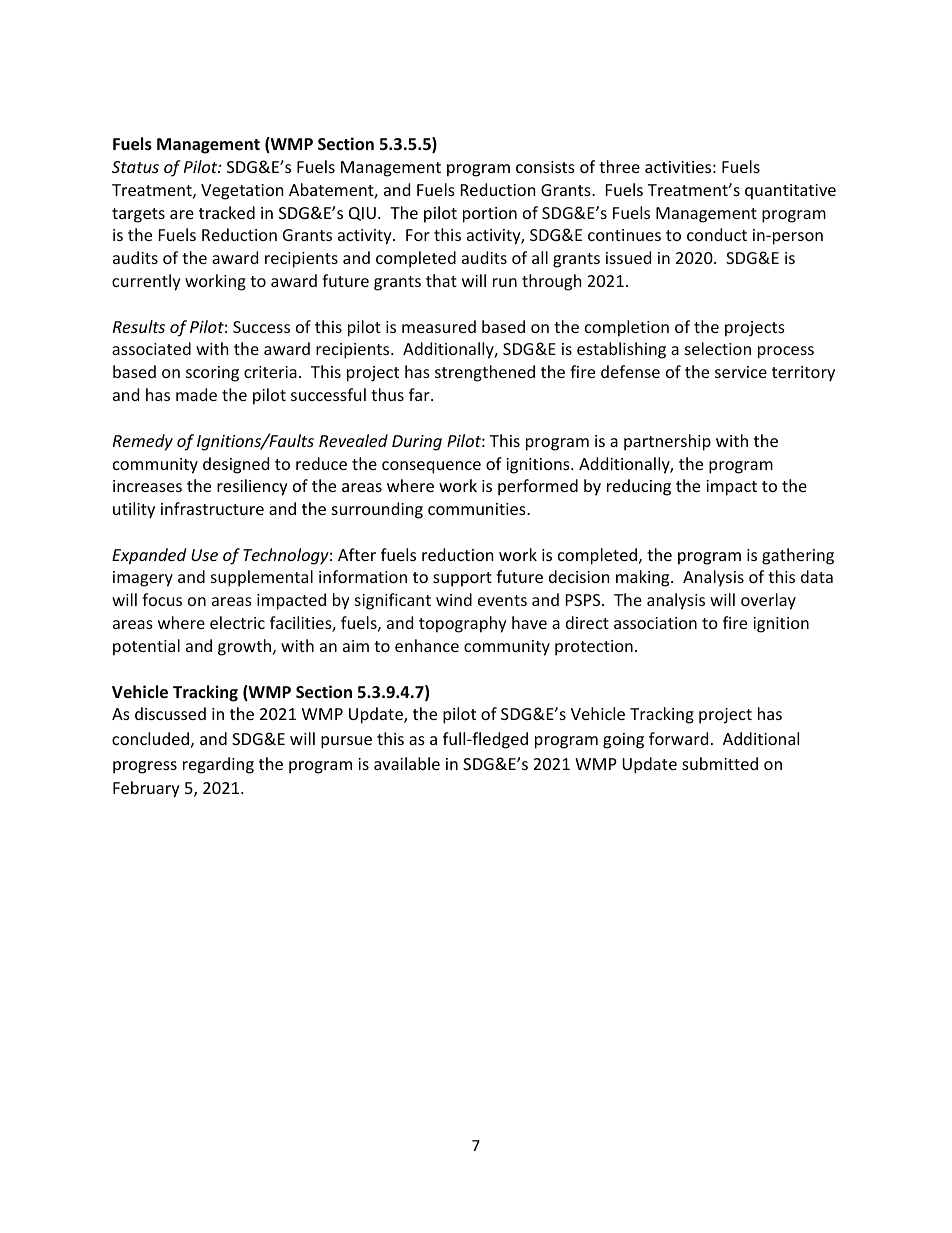 Image resolution: width=952 pixels, height=1233 pixels. I want to click on reducing, so click(639, 487).
